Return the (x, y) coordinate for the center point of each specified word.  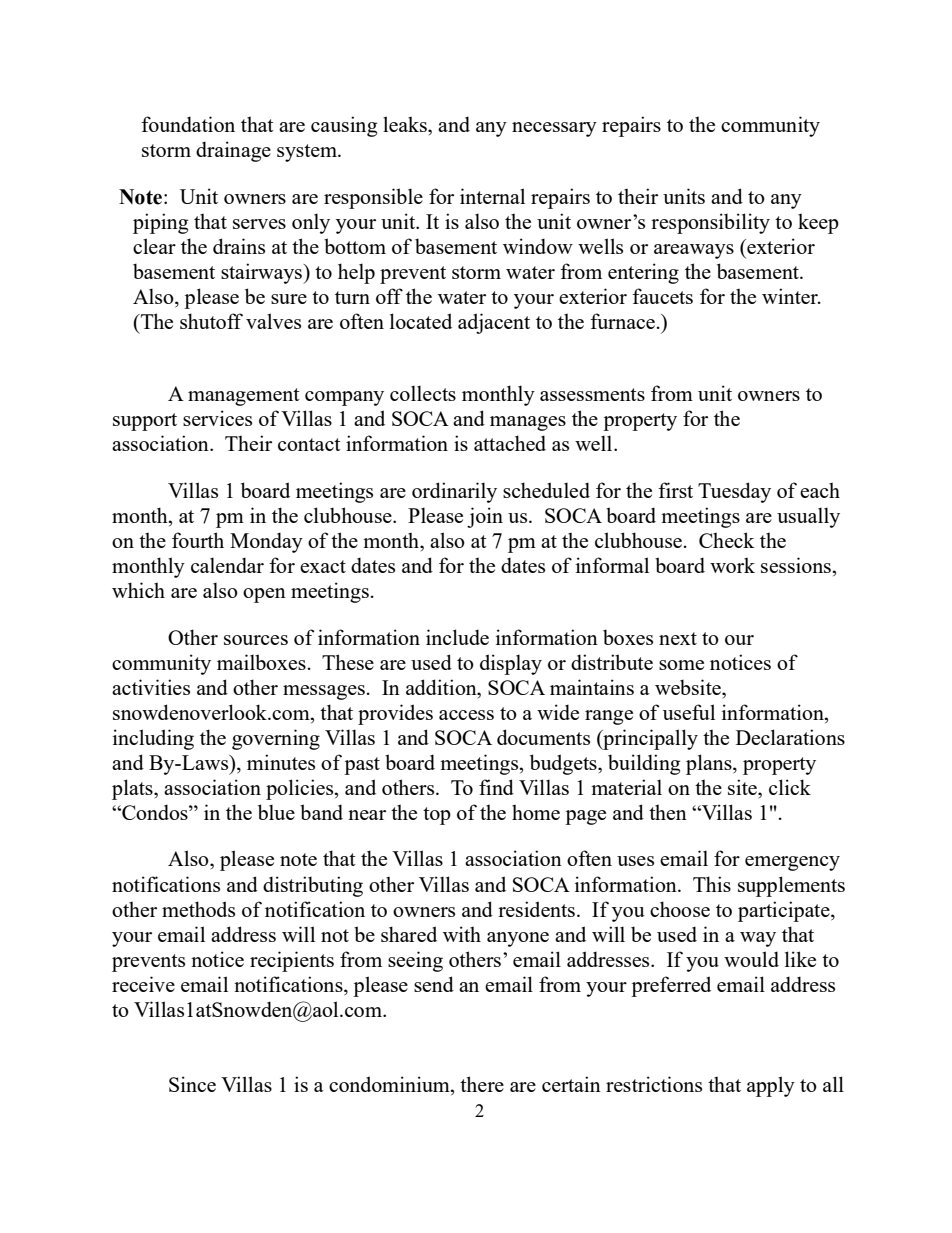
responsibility (710, 223)
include (457, 637)
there (482, 1084)
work (732, 565)
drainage (233, 151)
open (264, 595)
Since (192, 1084)
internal (492, 196)
